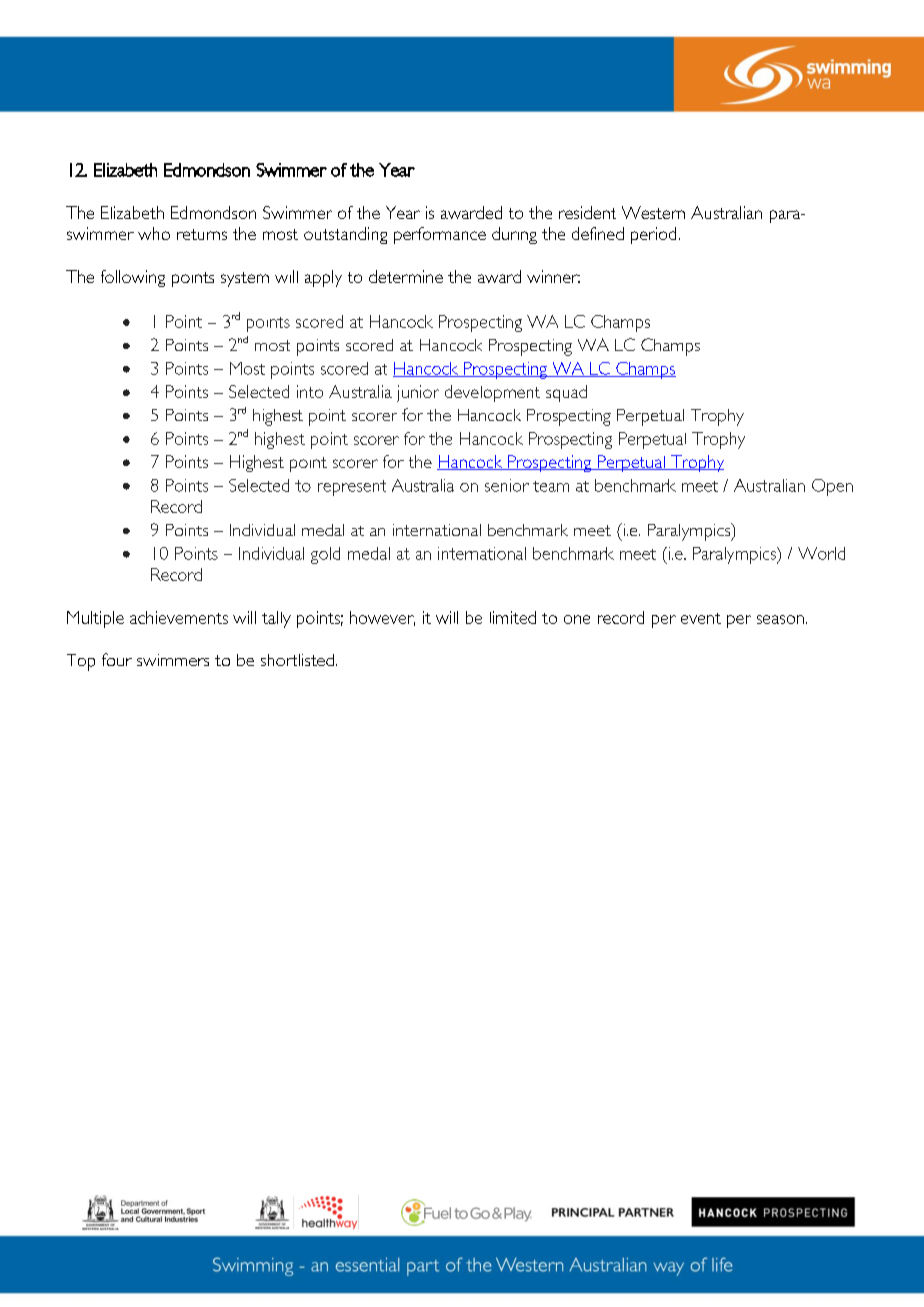 This image has height=1307, width=924. I want to click on four, so click(117, 659).
